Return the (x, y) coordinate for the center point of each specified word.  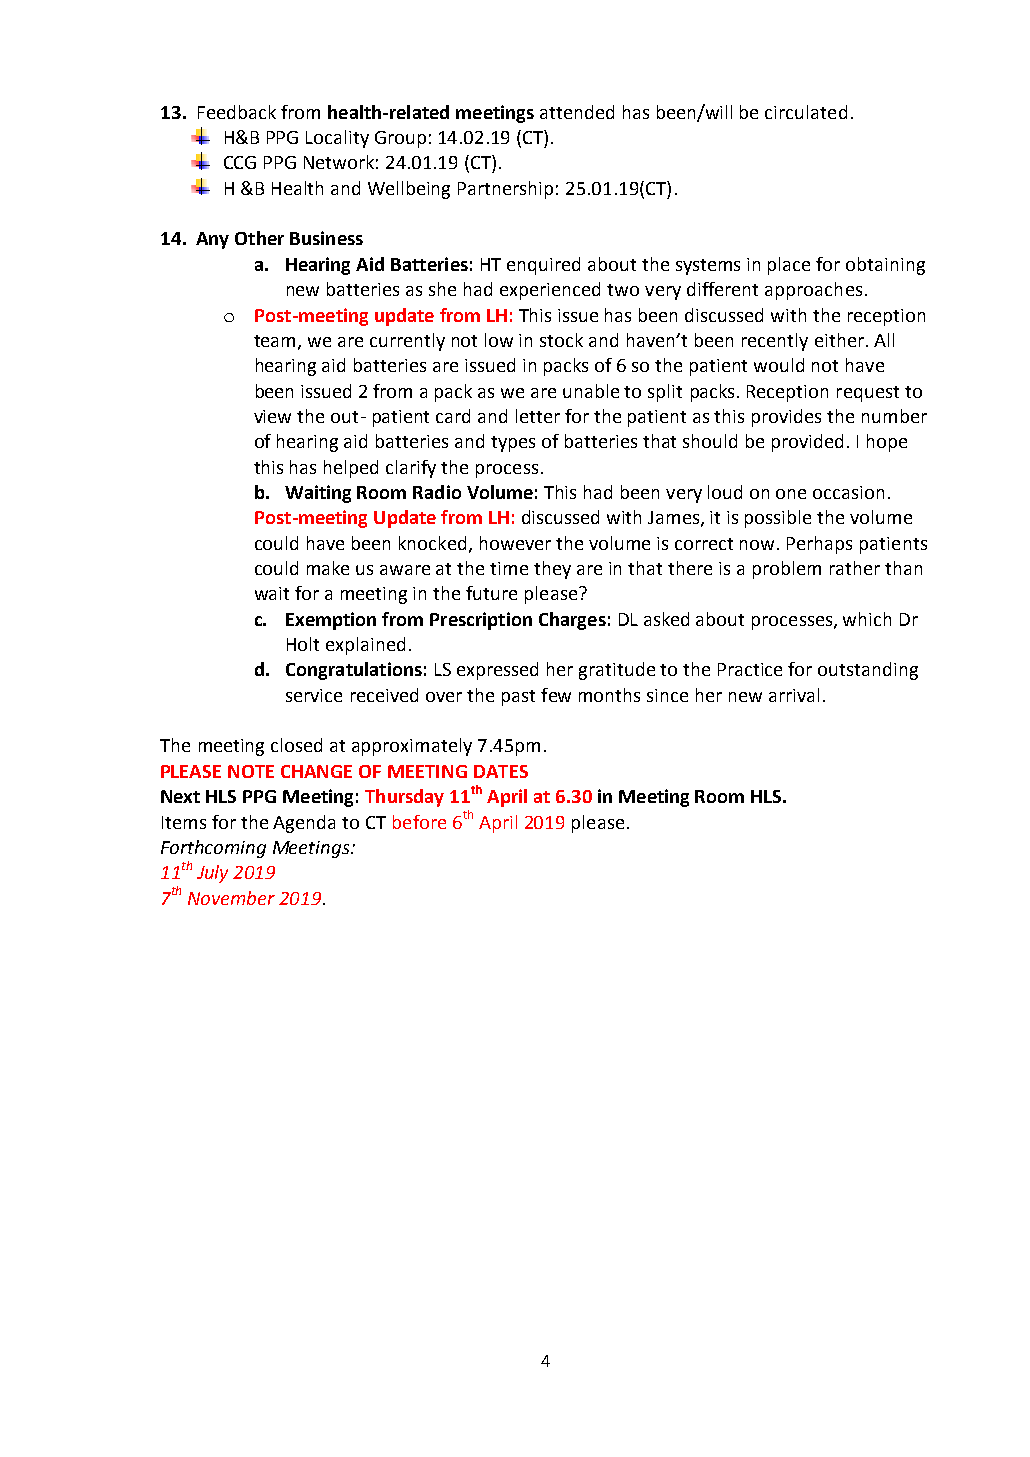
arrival (794, 695)
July (212, 874)
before (419, 822)
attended (577, 112)
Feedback (237, 112)
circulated (806, 112)
